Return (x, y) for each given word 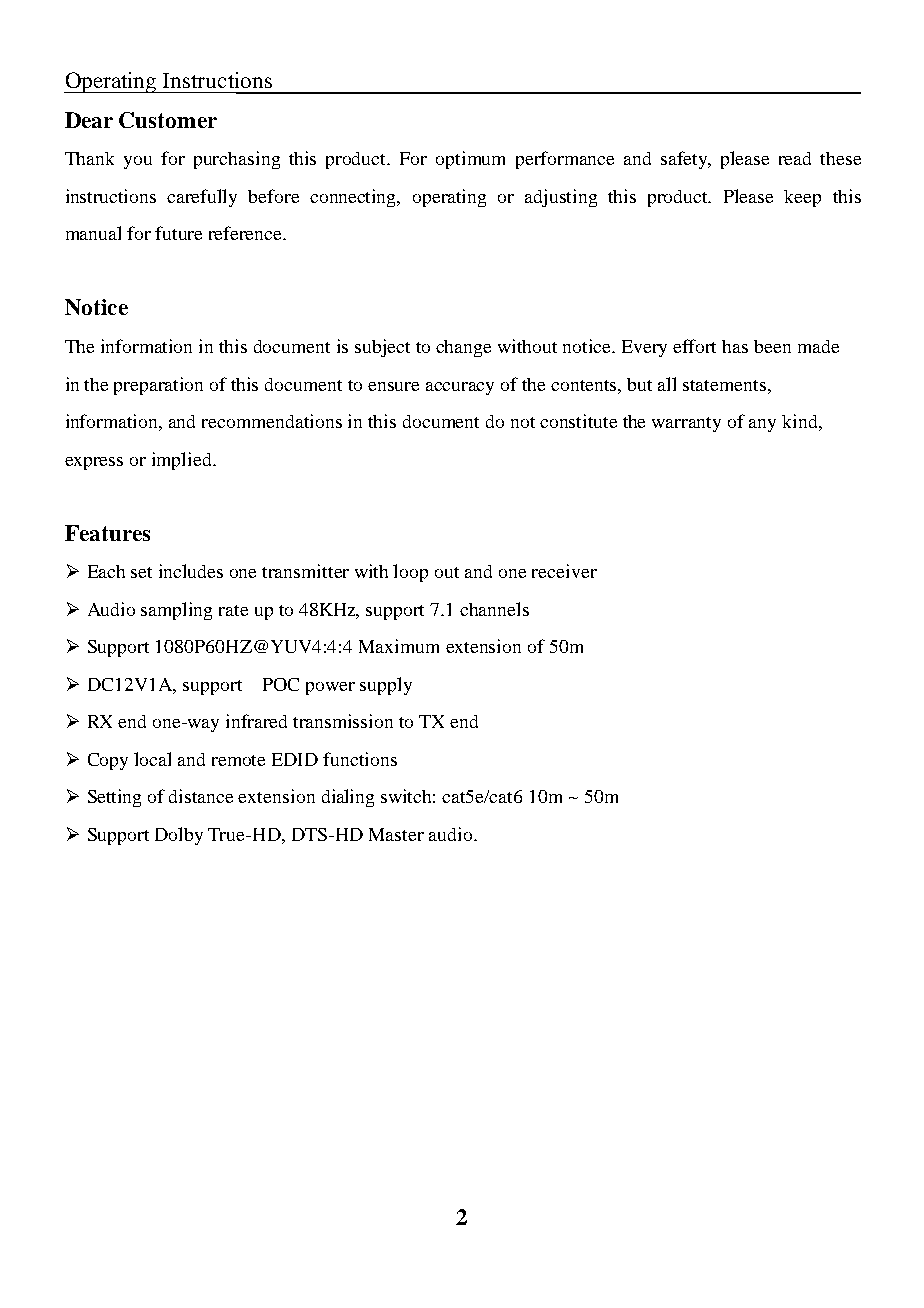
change (463, 348)
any (762, 425)
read (795, 158)
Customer (168, 120)
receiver (564, 571)
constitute (578, 421)
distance (201, 796)
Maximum (399, 646)
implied (183, 461)
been (772, 346)
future (178, 233)
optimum (470, 160)
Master (396, 834)
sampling (176, 611)
